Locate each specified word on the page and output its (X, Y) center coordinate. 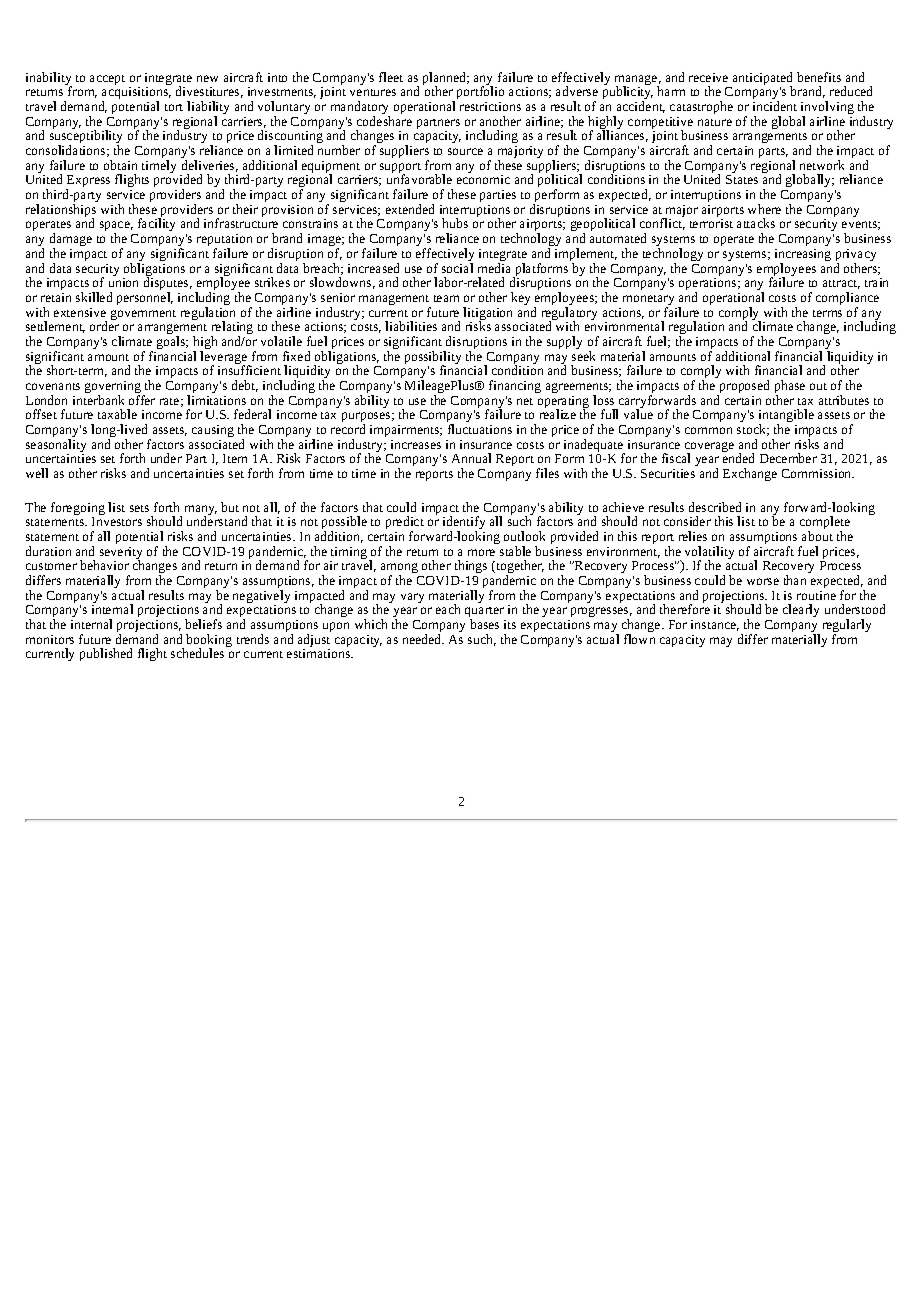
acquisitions (136, 94)
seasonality (56, 447)
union (123, 282)
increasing (803, 256)
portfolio (479, 93)
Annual (471, 458)
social (457, 268)
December (788, 458)
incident (775, 106)
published (106, 654)
